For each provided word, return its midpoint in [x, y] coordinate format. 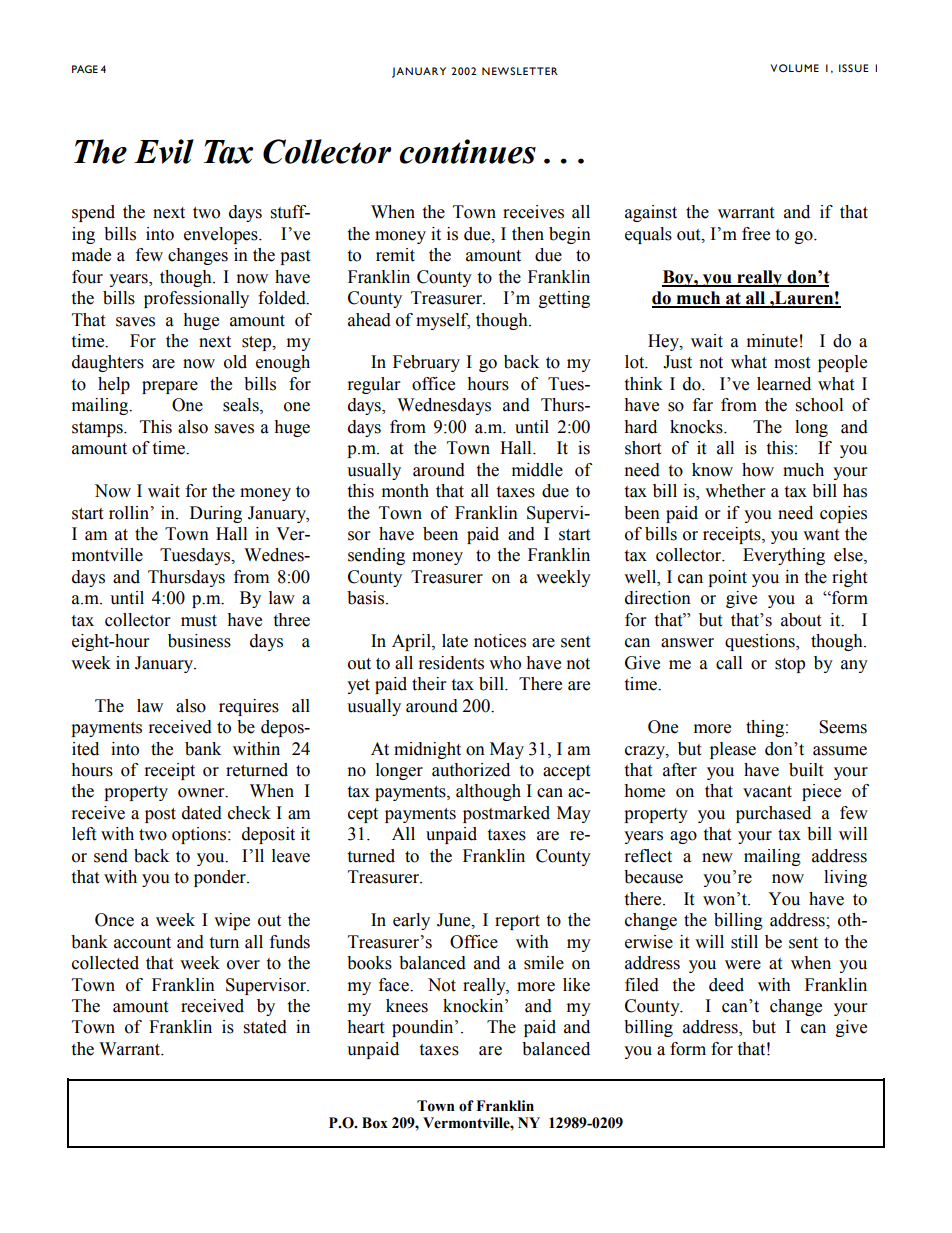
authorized [471, 770]
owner [202, 793]
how [758, 470]
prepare [170, 387]
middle [537, 470]
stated [265, 1027]
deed [726, 985]
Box [375, 1123]
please [733, 750]
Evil [164, 151]
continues [467, 151]
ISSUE [854, 68]
